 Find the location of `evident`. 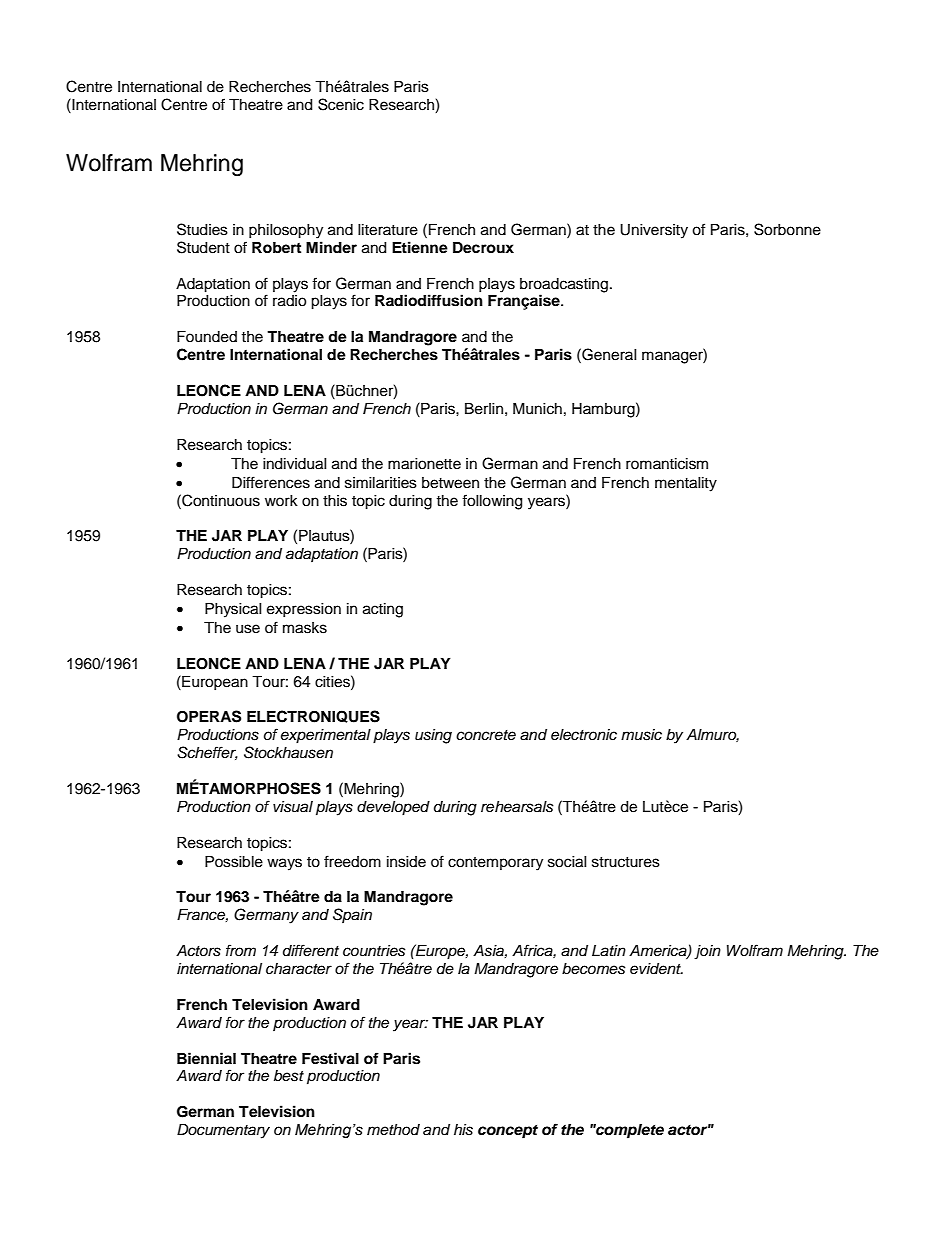

evident is located at coordinates (656, 969).
